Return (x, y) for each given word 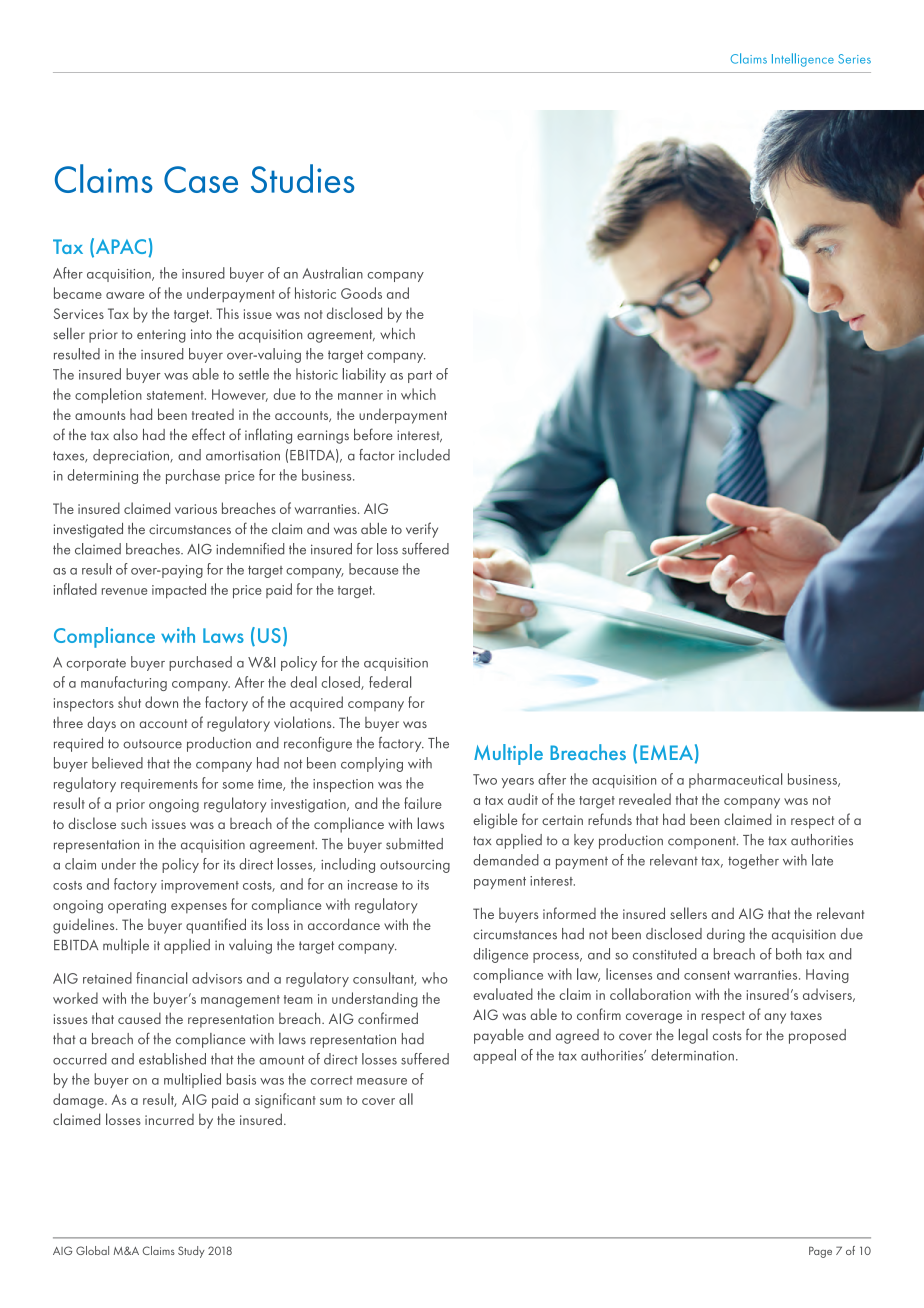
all (406, 1099)
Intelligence (803, 60)
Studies (302, 178)
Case (201, 179)
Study (191, 1252)
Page (820, 1252)
